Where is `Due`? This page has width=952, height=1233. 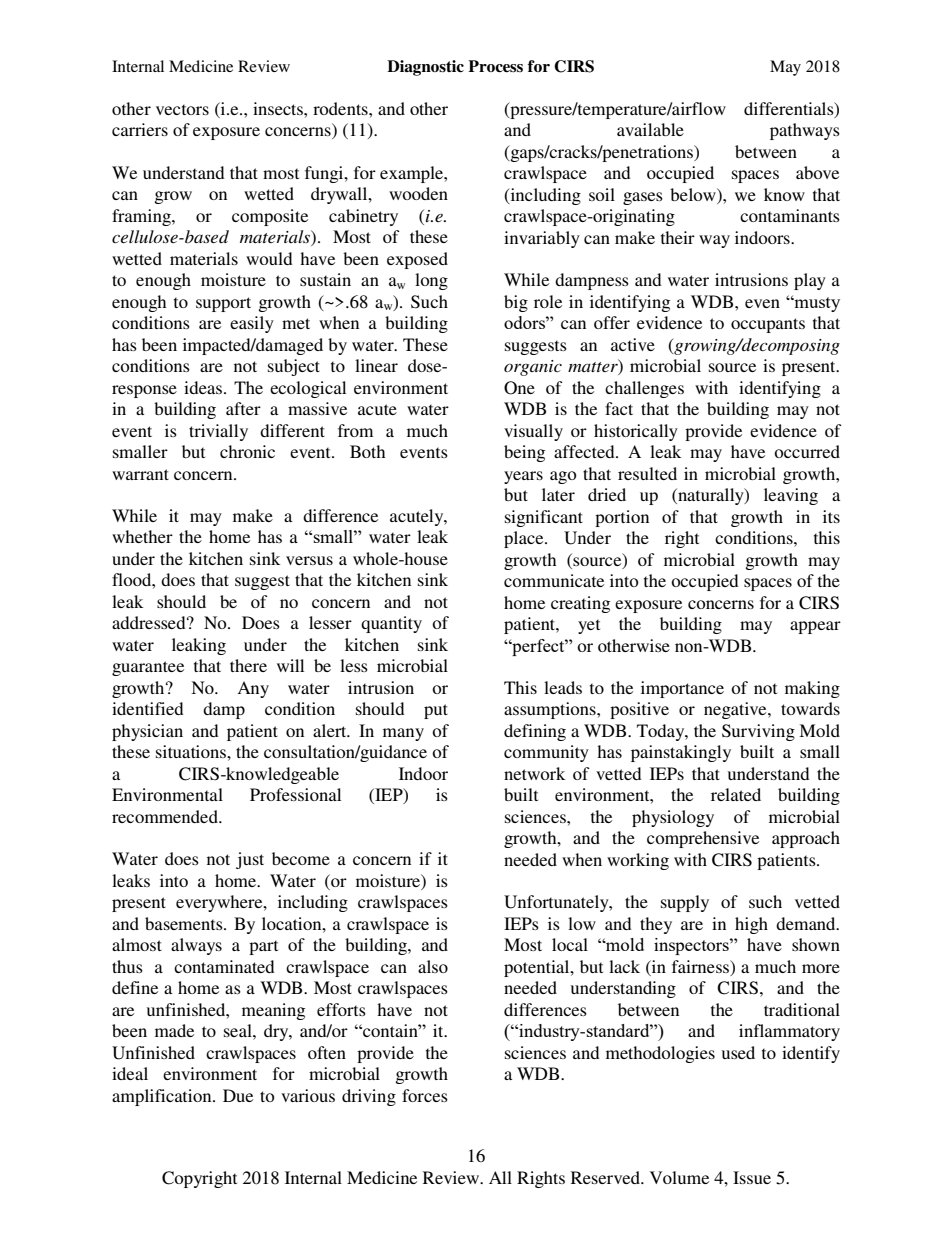 Due is located at coordinates (238, 1095).
